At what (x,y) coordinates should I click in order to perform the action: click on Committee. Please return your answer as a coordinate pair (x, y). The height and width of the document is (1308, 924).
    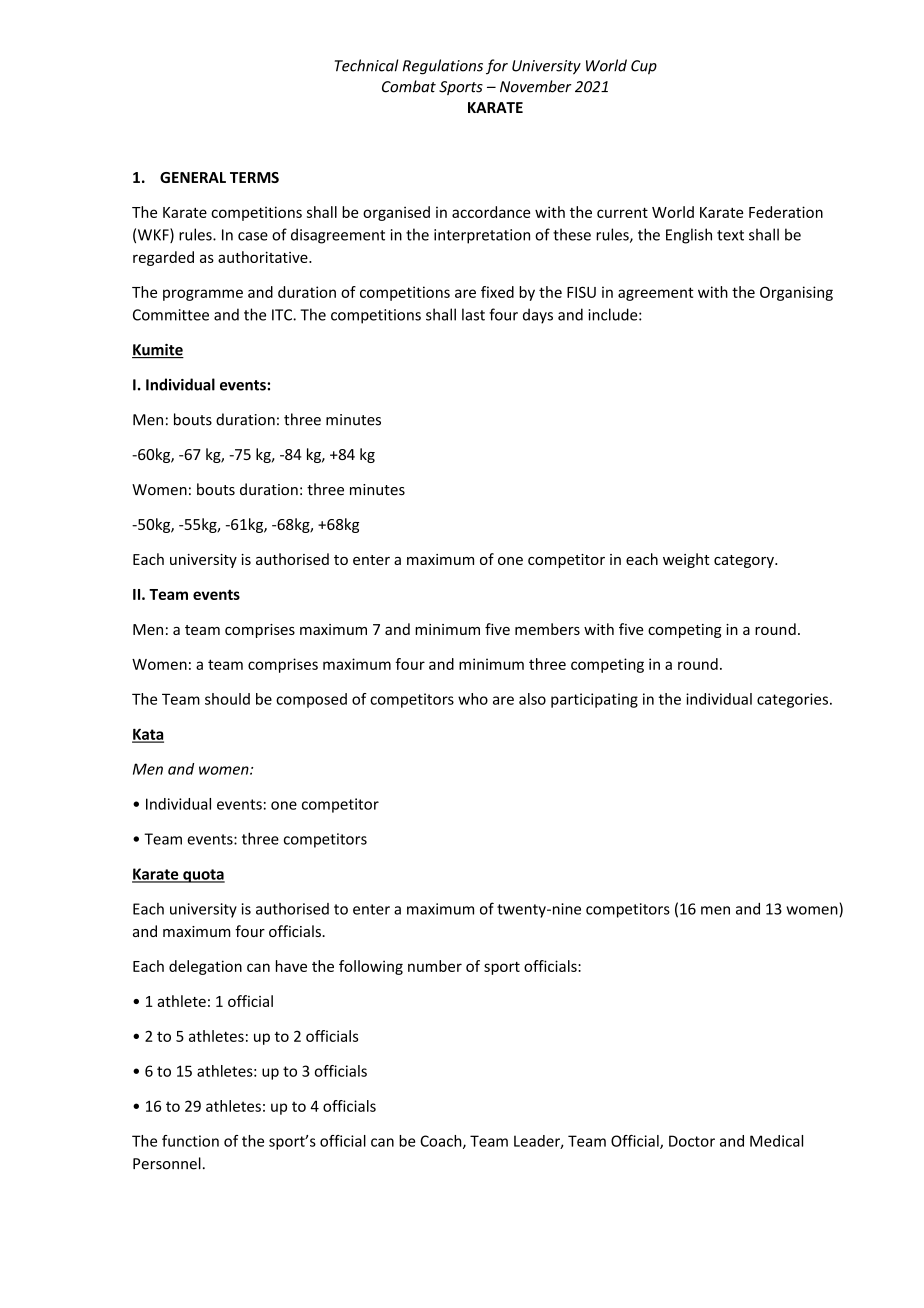
    Looking at the image, I should click on (171, 315).
